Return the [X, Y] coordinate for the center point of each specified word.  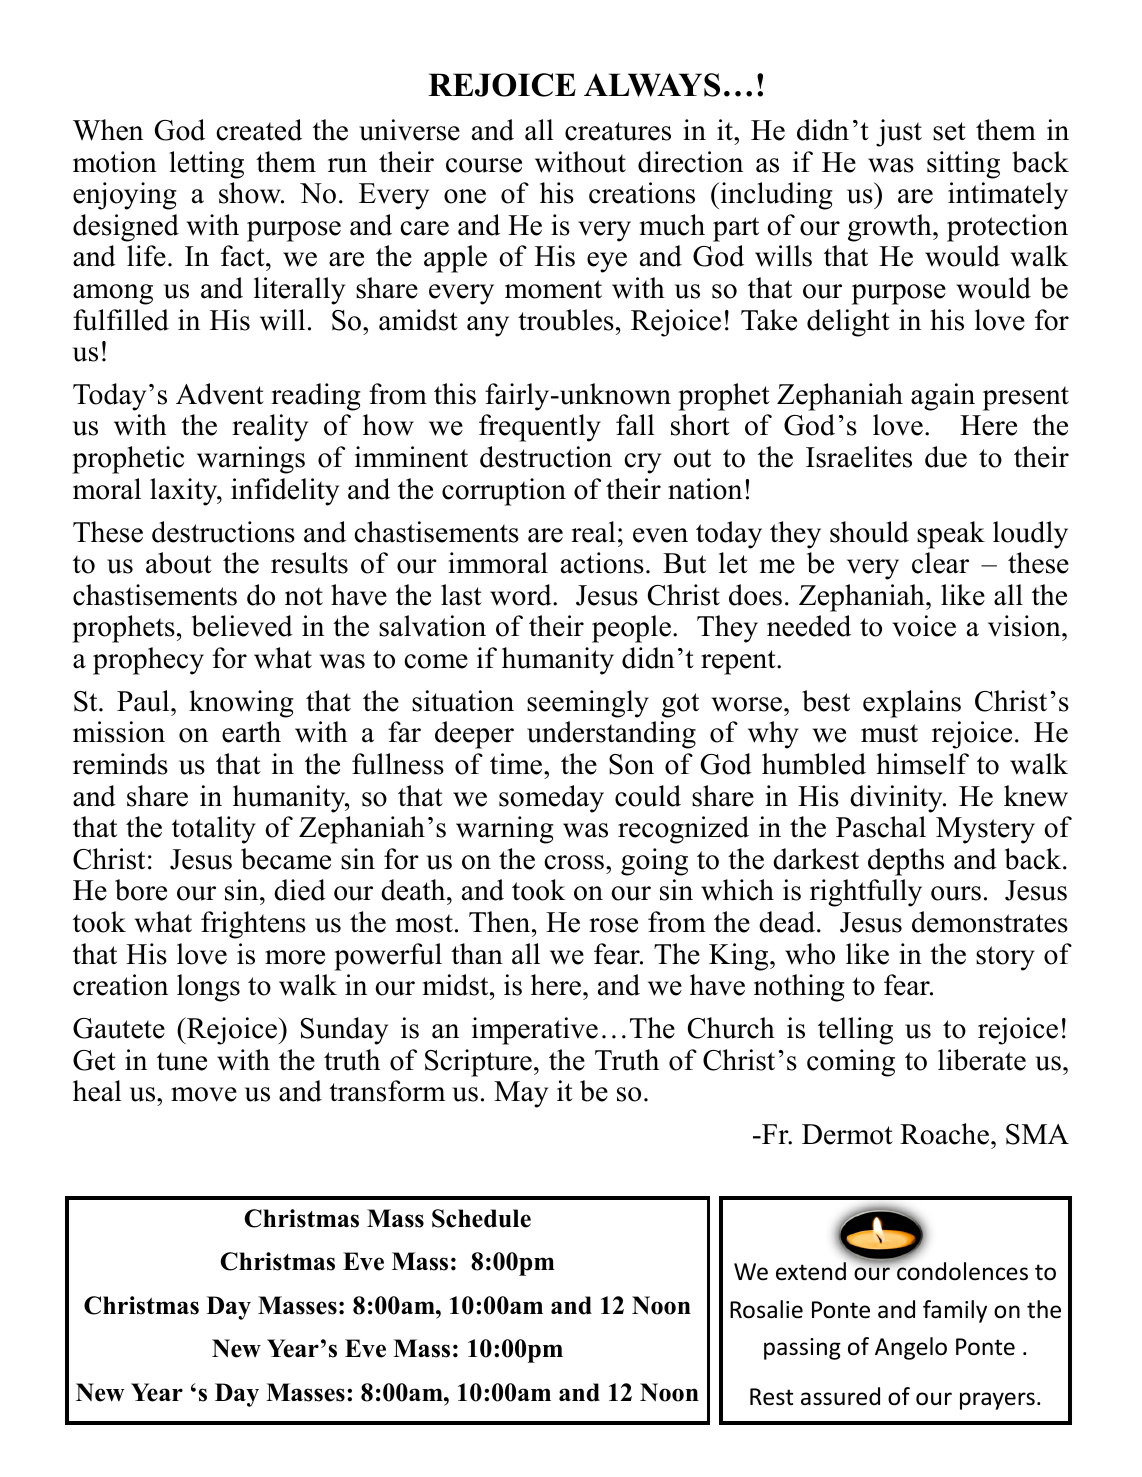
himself [922, 764]
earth [251, 732]
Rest [771, 1397]
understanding [611, 735]
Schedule [481, 1218]
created [259, 130]
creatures [618, 131]
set [949, 131]
